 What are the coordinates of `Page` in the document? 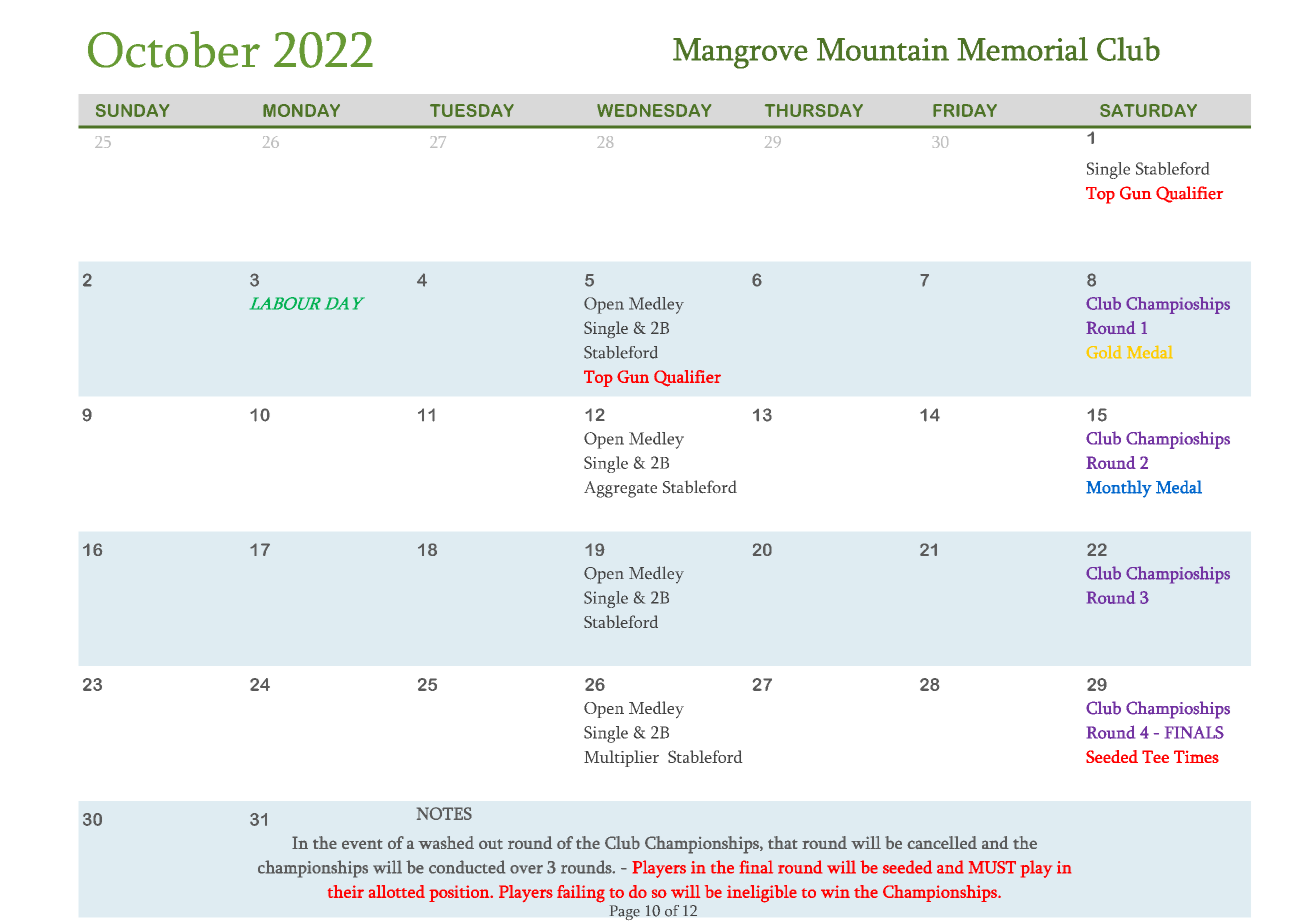 It's located at (625, 912).
